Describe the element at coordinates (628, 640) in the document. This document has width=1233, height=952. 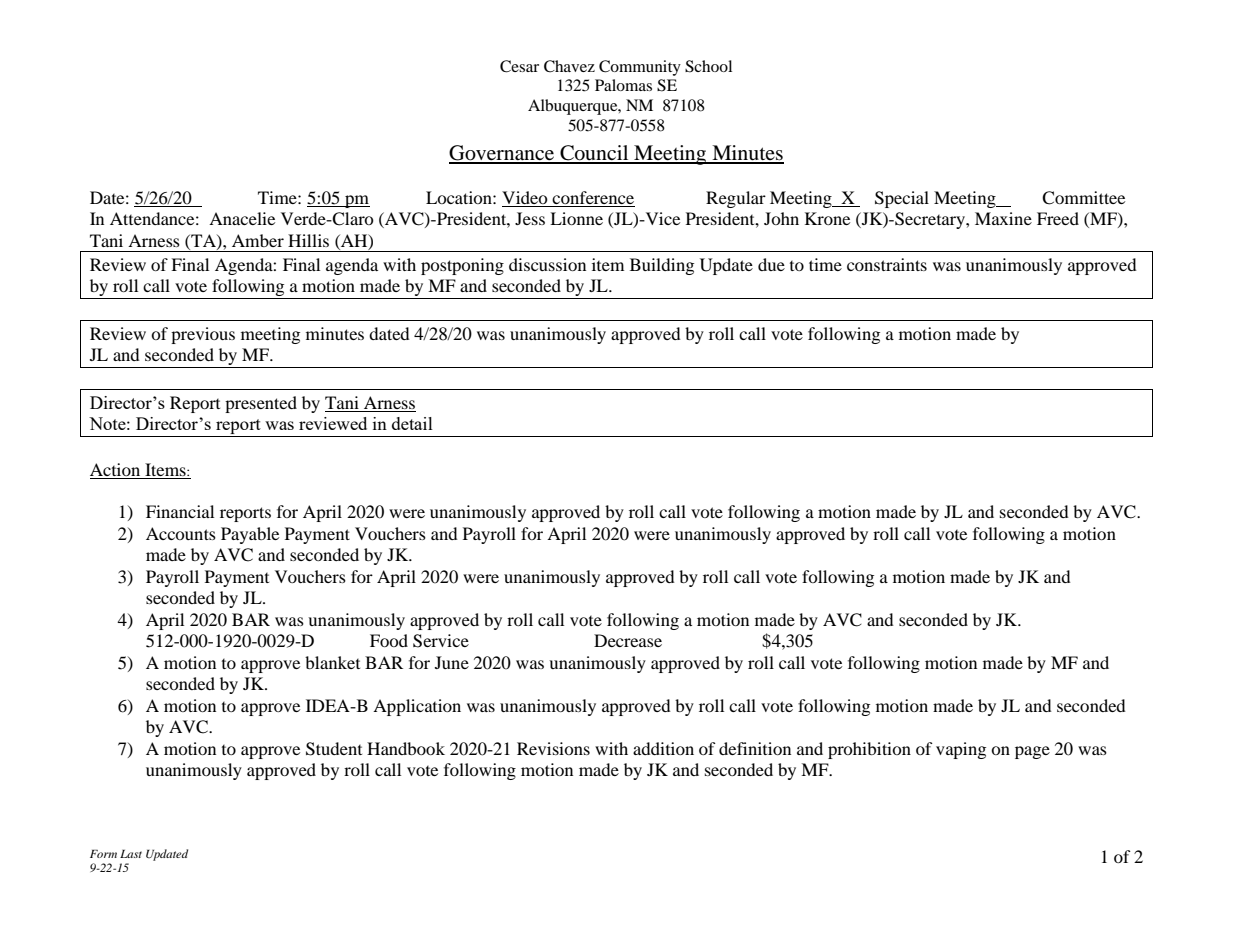
I see `Decrease` at that location.
